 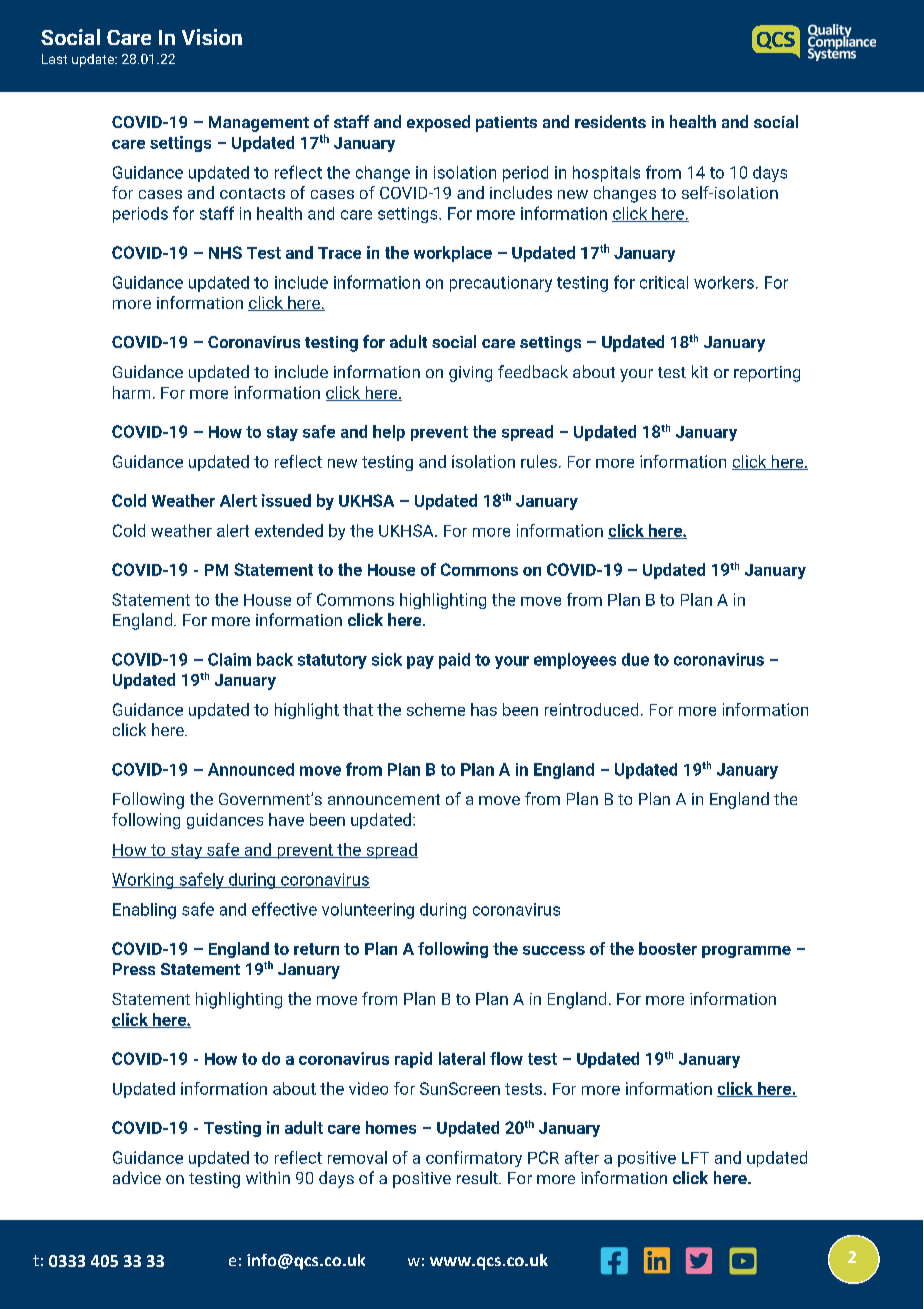 What do you see at coordinates (700, 371) in the image?
I see `kit` at bounding box center [700, 371].
